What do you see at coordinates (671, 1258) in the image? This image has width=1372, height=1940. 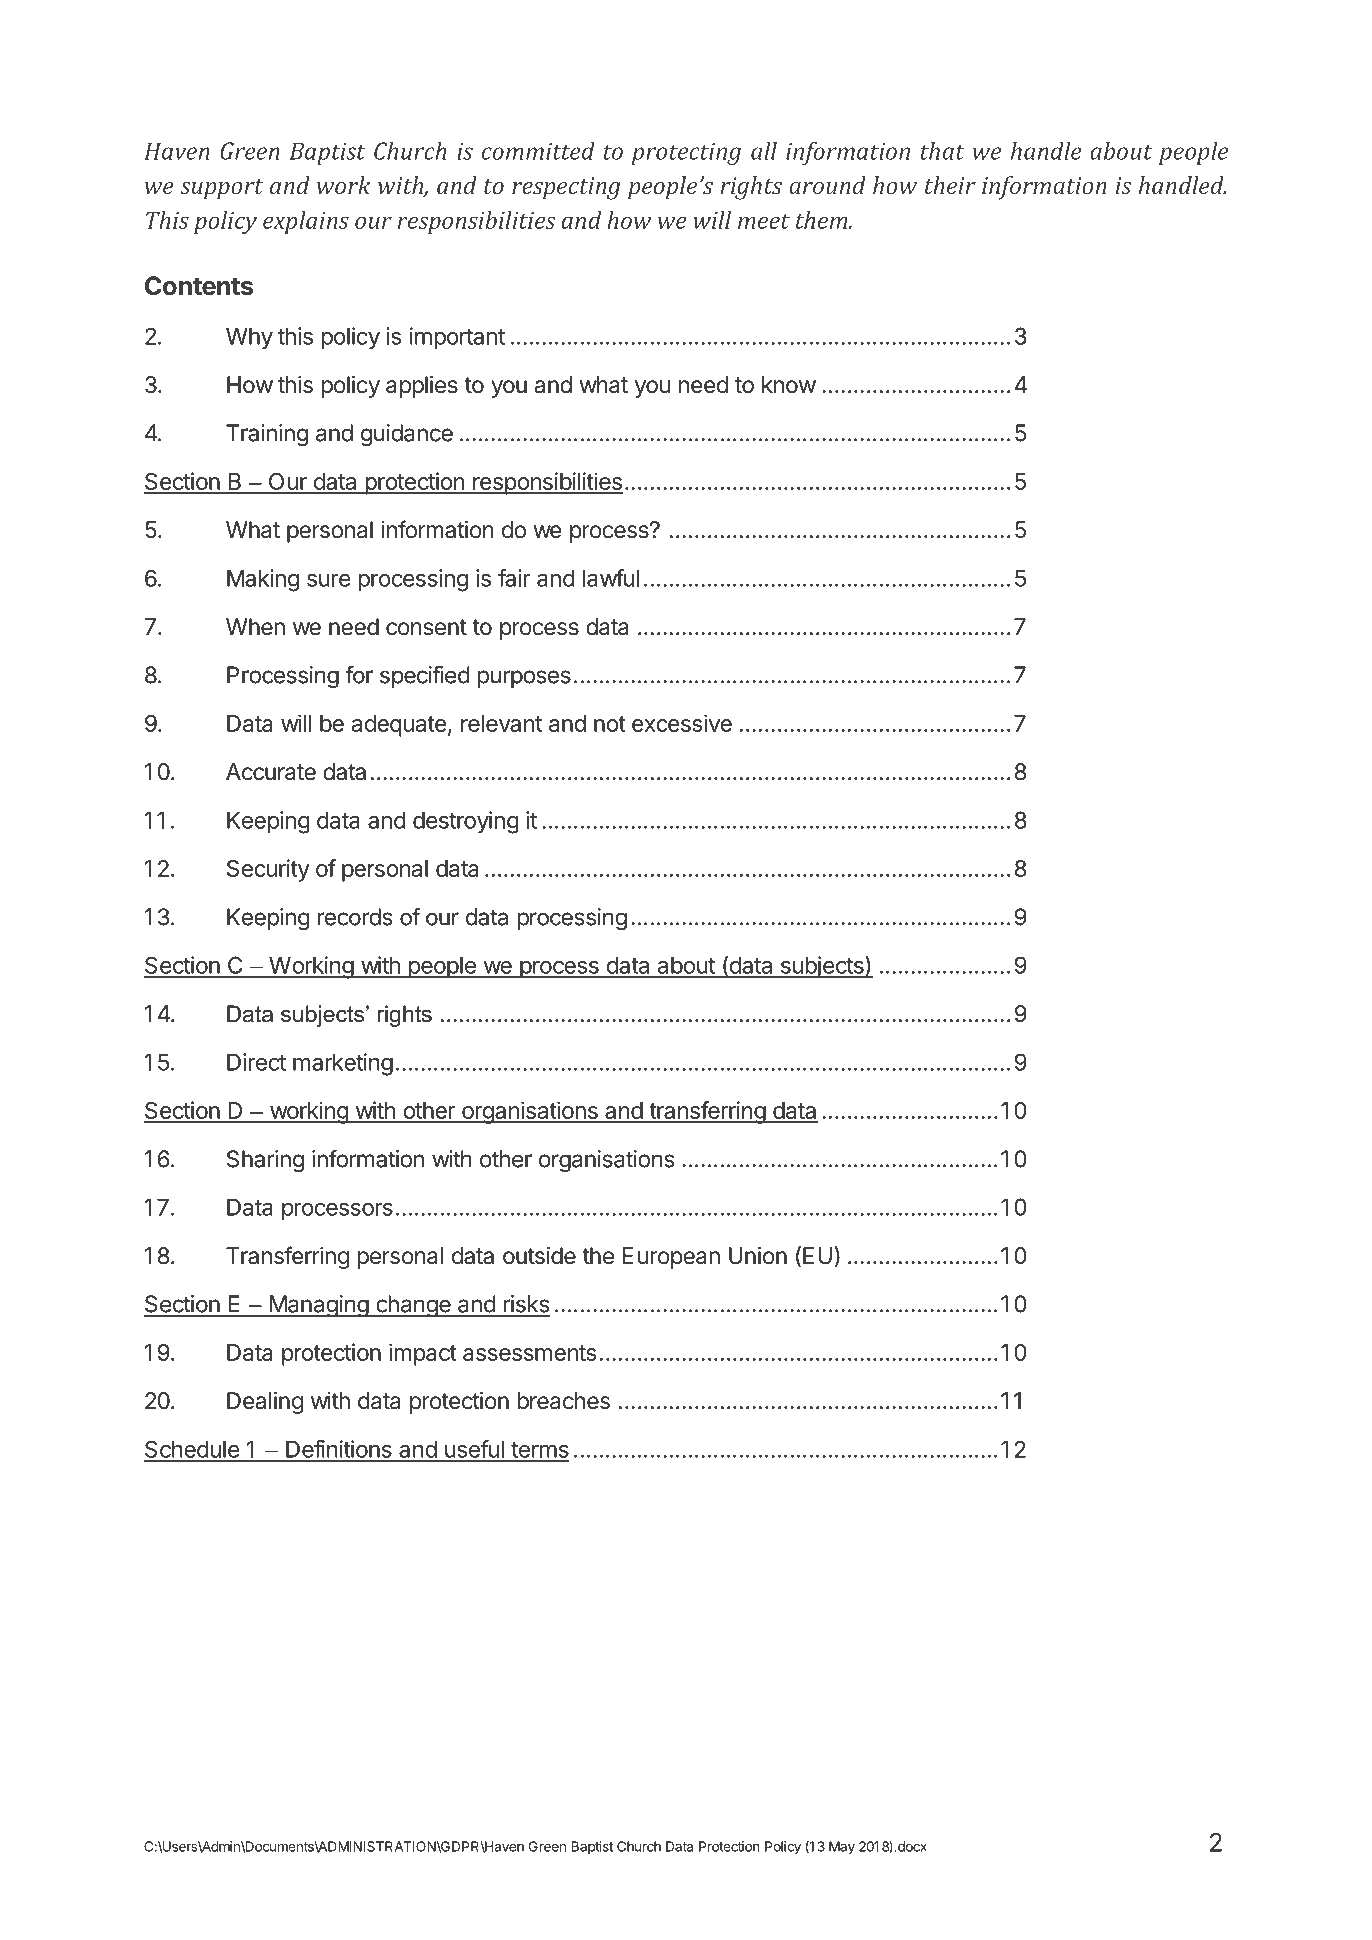 I see `European` at bounding box center [671, 1258].
